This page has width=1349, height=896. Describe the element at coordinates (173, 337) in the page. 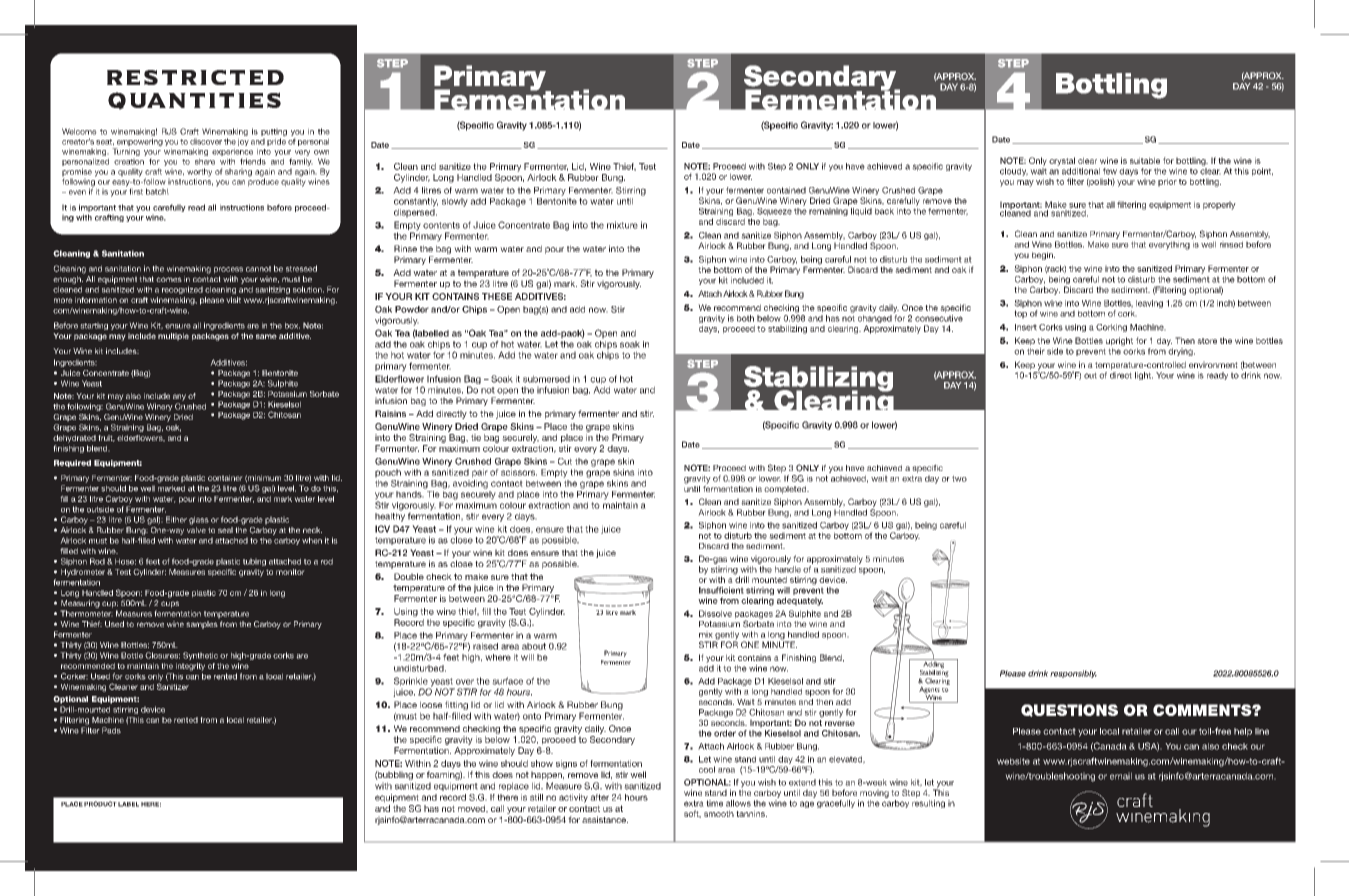

I see `multiple` at that location.
